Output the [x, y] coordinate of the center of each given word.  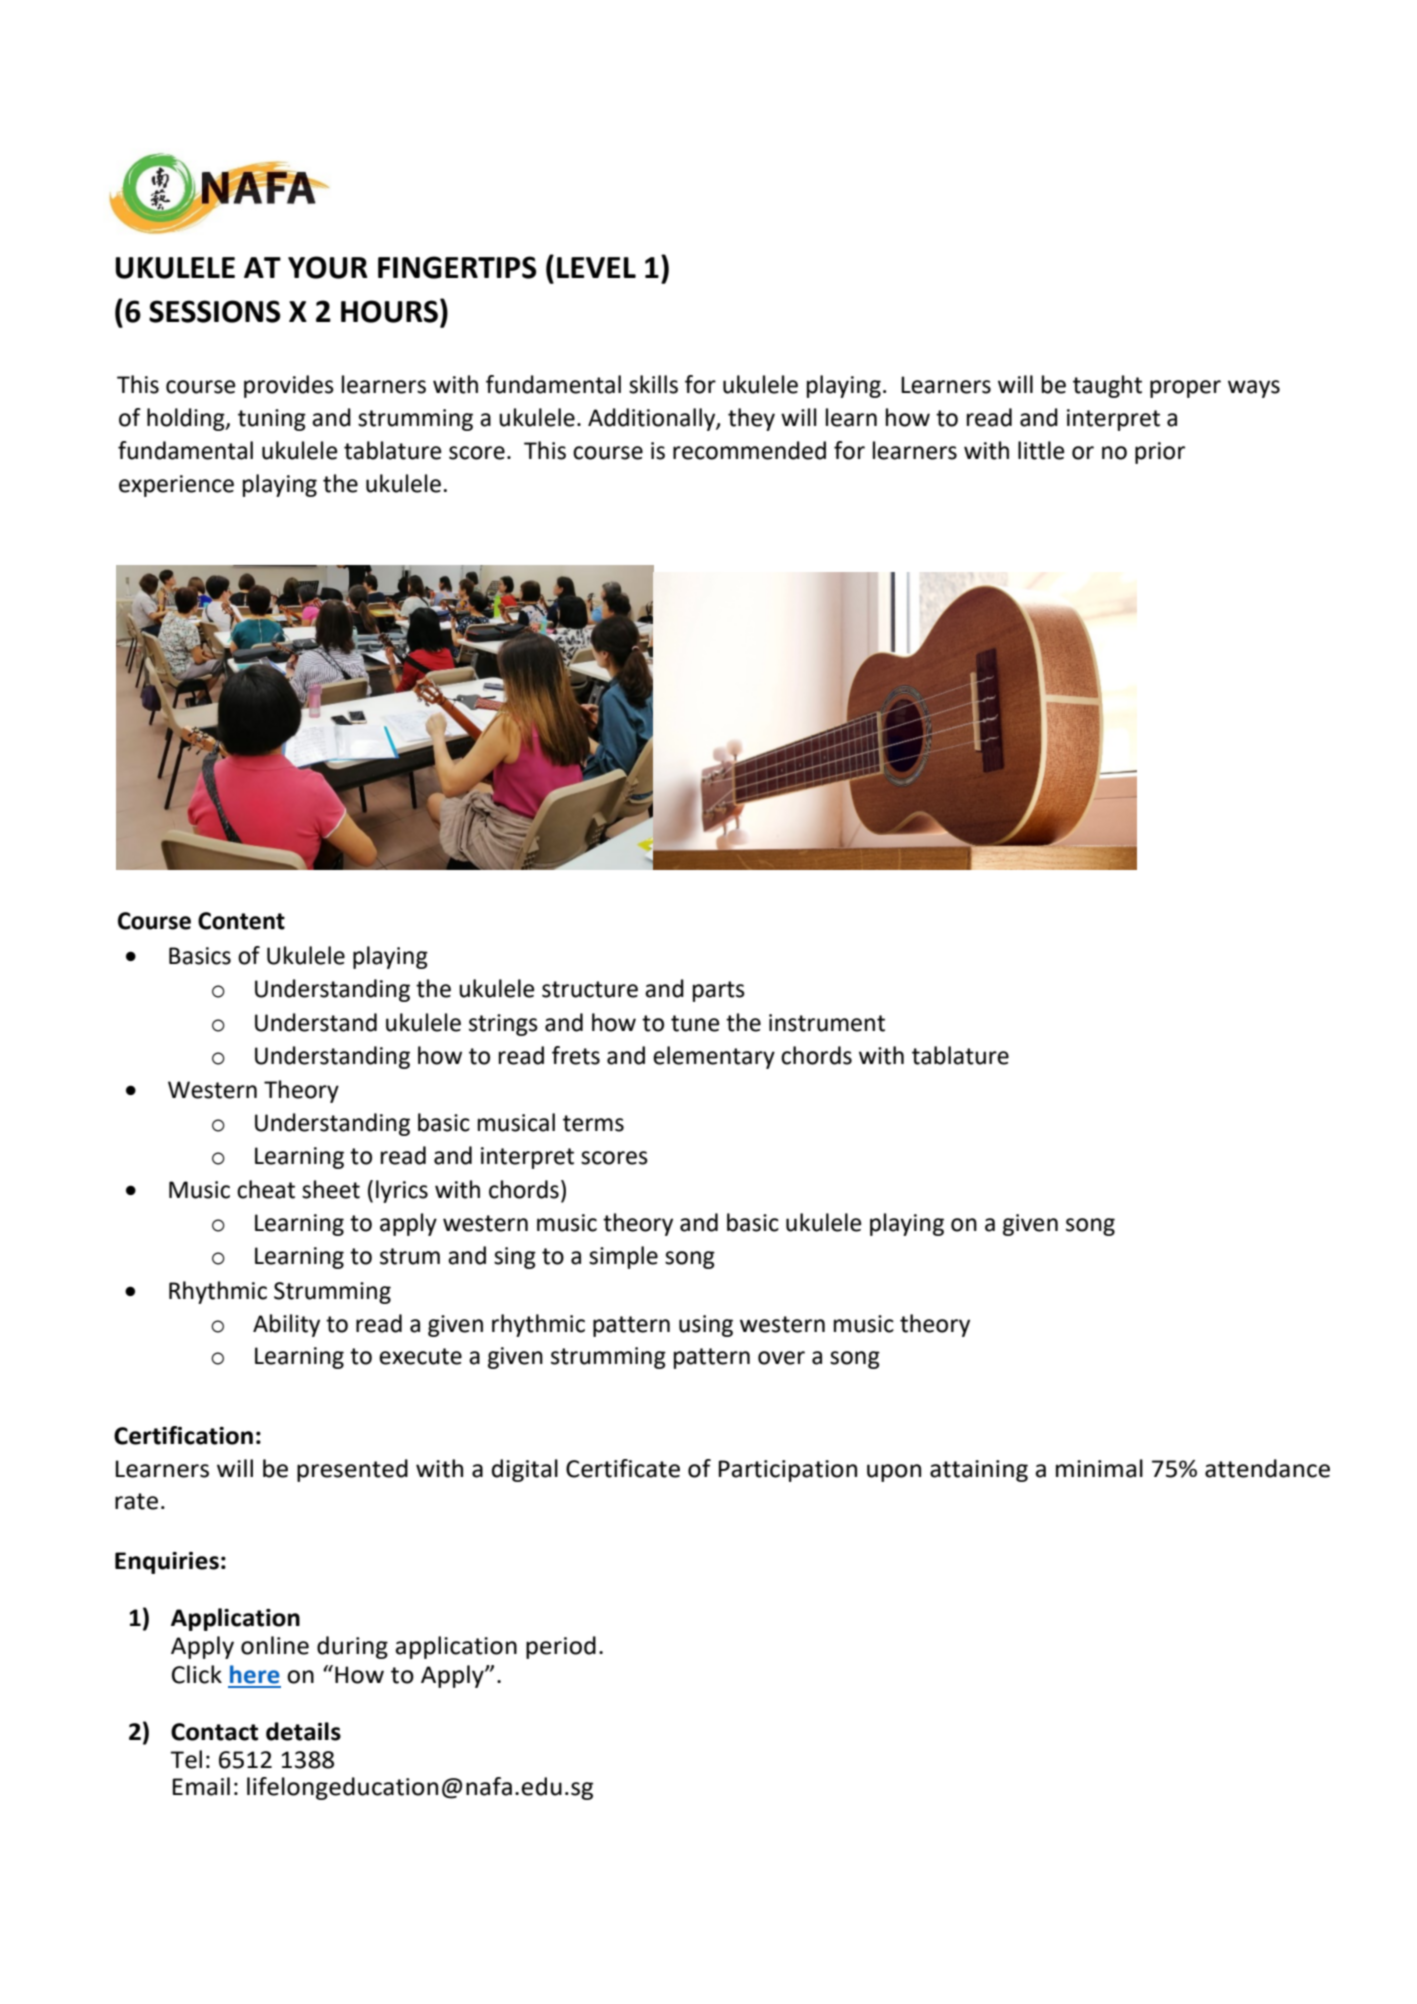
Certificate [623, 1468]
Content [241, 921]
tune [695, 1023]
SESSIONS [214, 311]
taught [1107, 386]
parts [719, 991]
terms [593, 1123]
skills [653, 384]
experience [176, 486]
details [303, 1731]
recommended [749, 450]
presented [352, 1470]
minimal [1099, 1468]
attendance [1267, 1468]
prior [1160, 453]
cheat [266, 1189]
